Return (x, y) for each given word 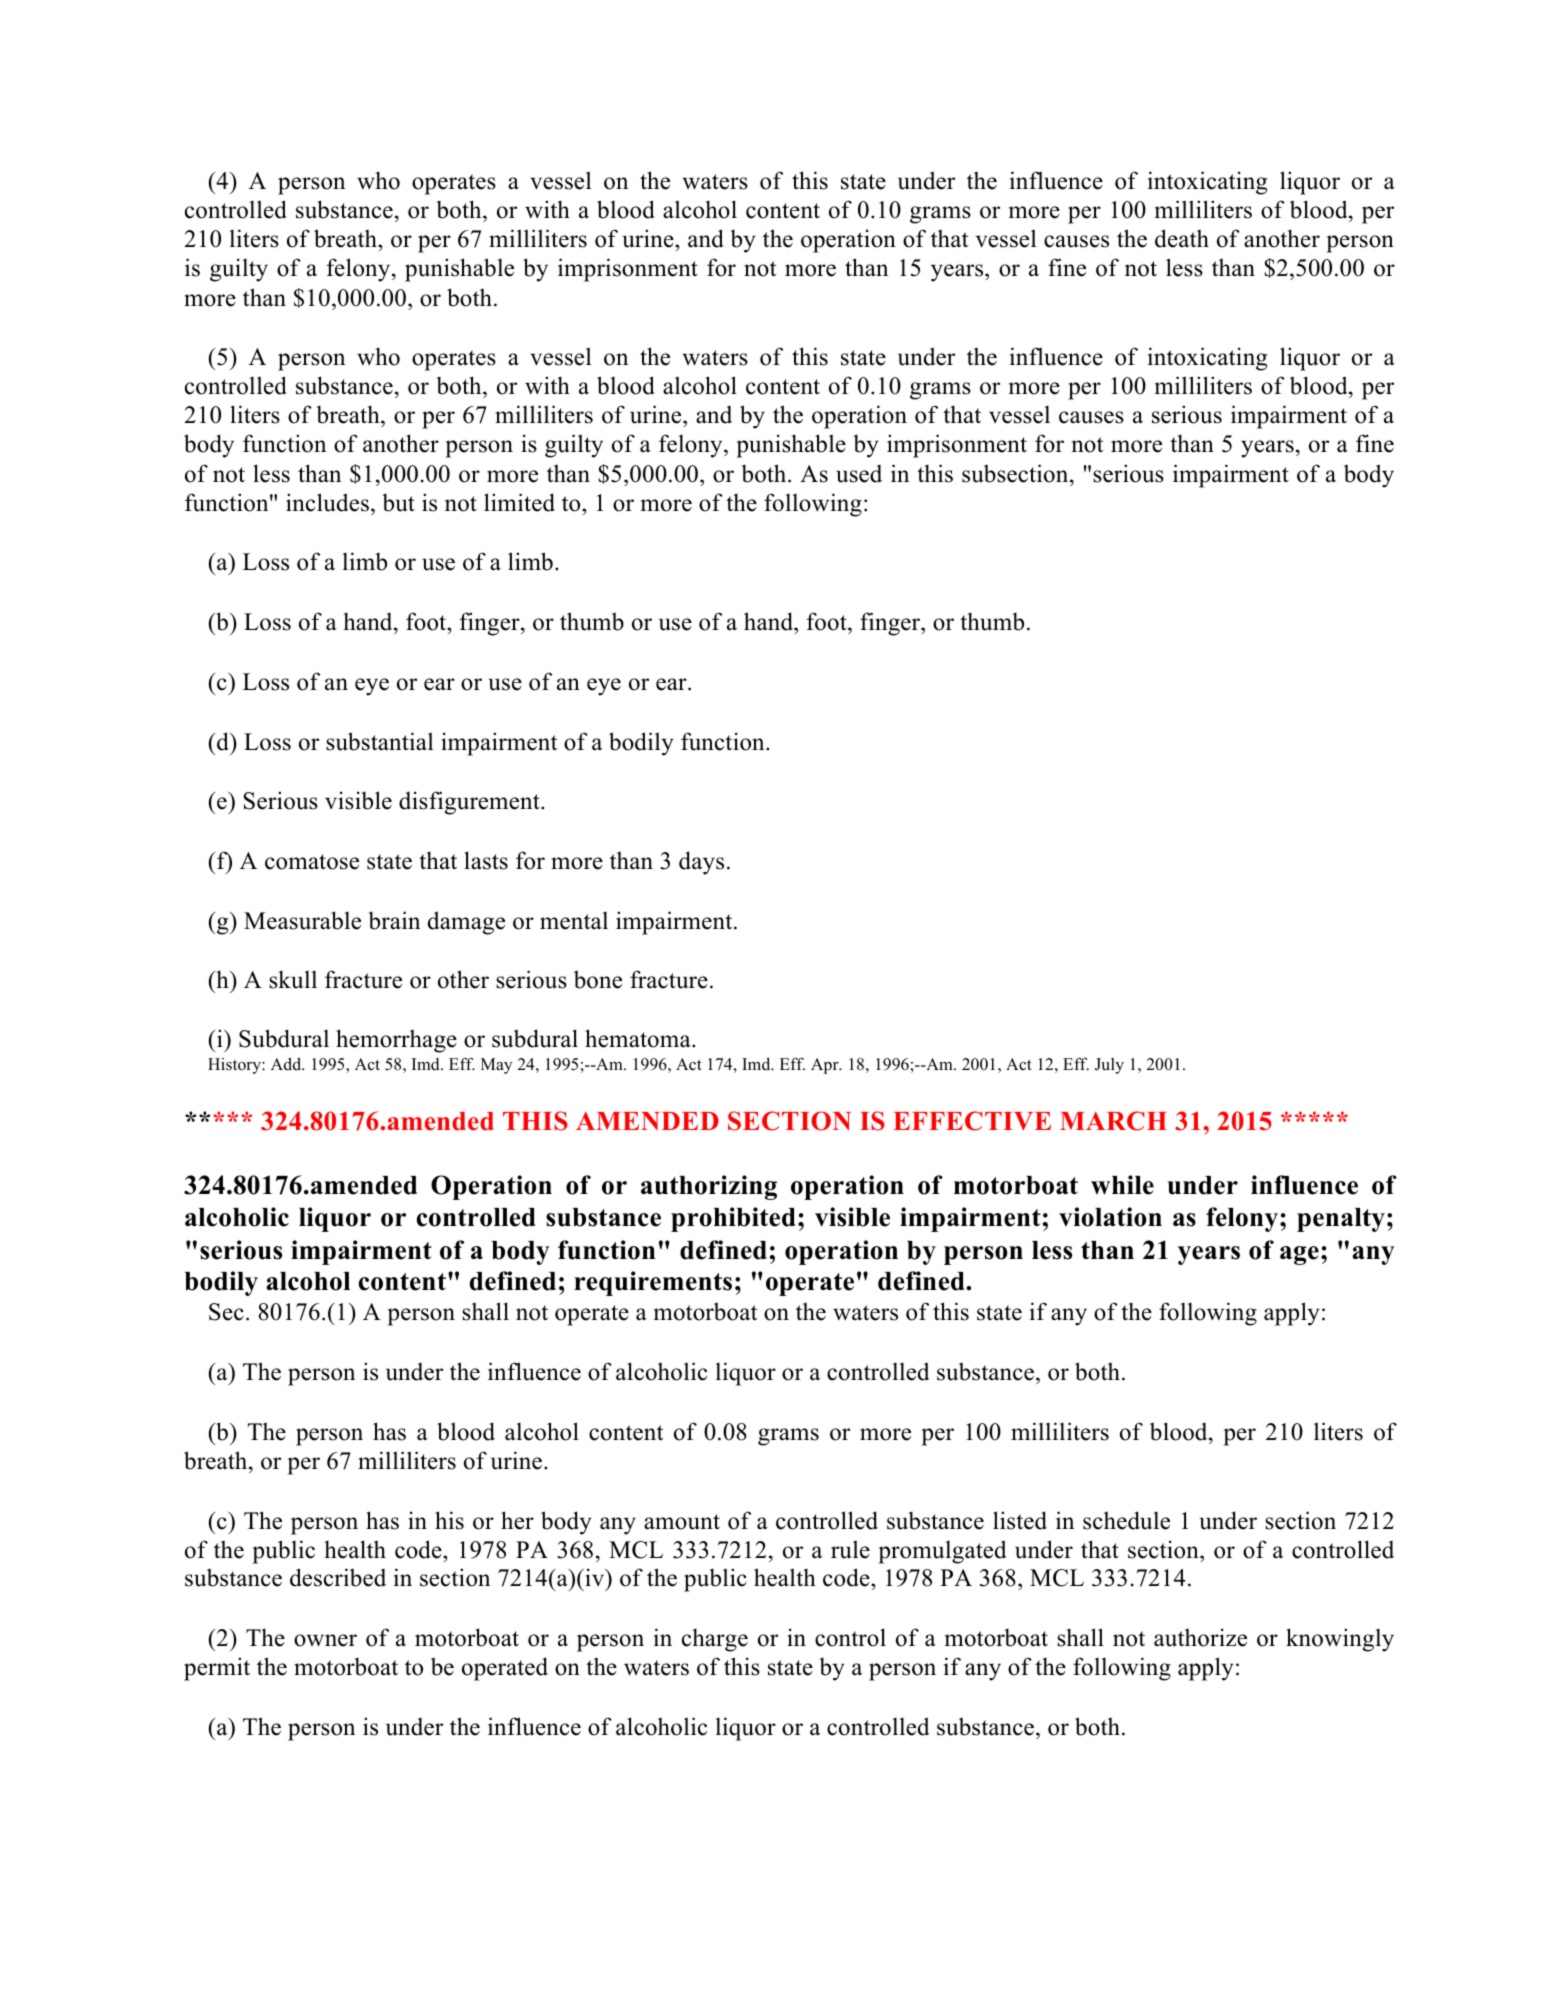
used (859, 474)
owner (325, 1640)
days (701, 863)
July (1109, 1066)
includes (327, 502)
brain (394, 920)
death (1182, 238)
